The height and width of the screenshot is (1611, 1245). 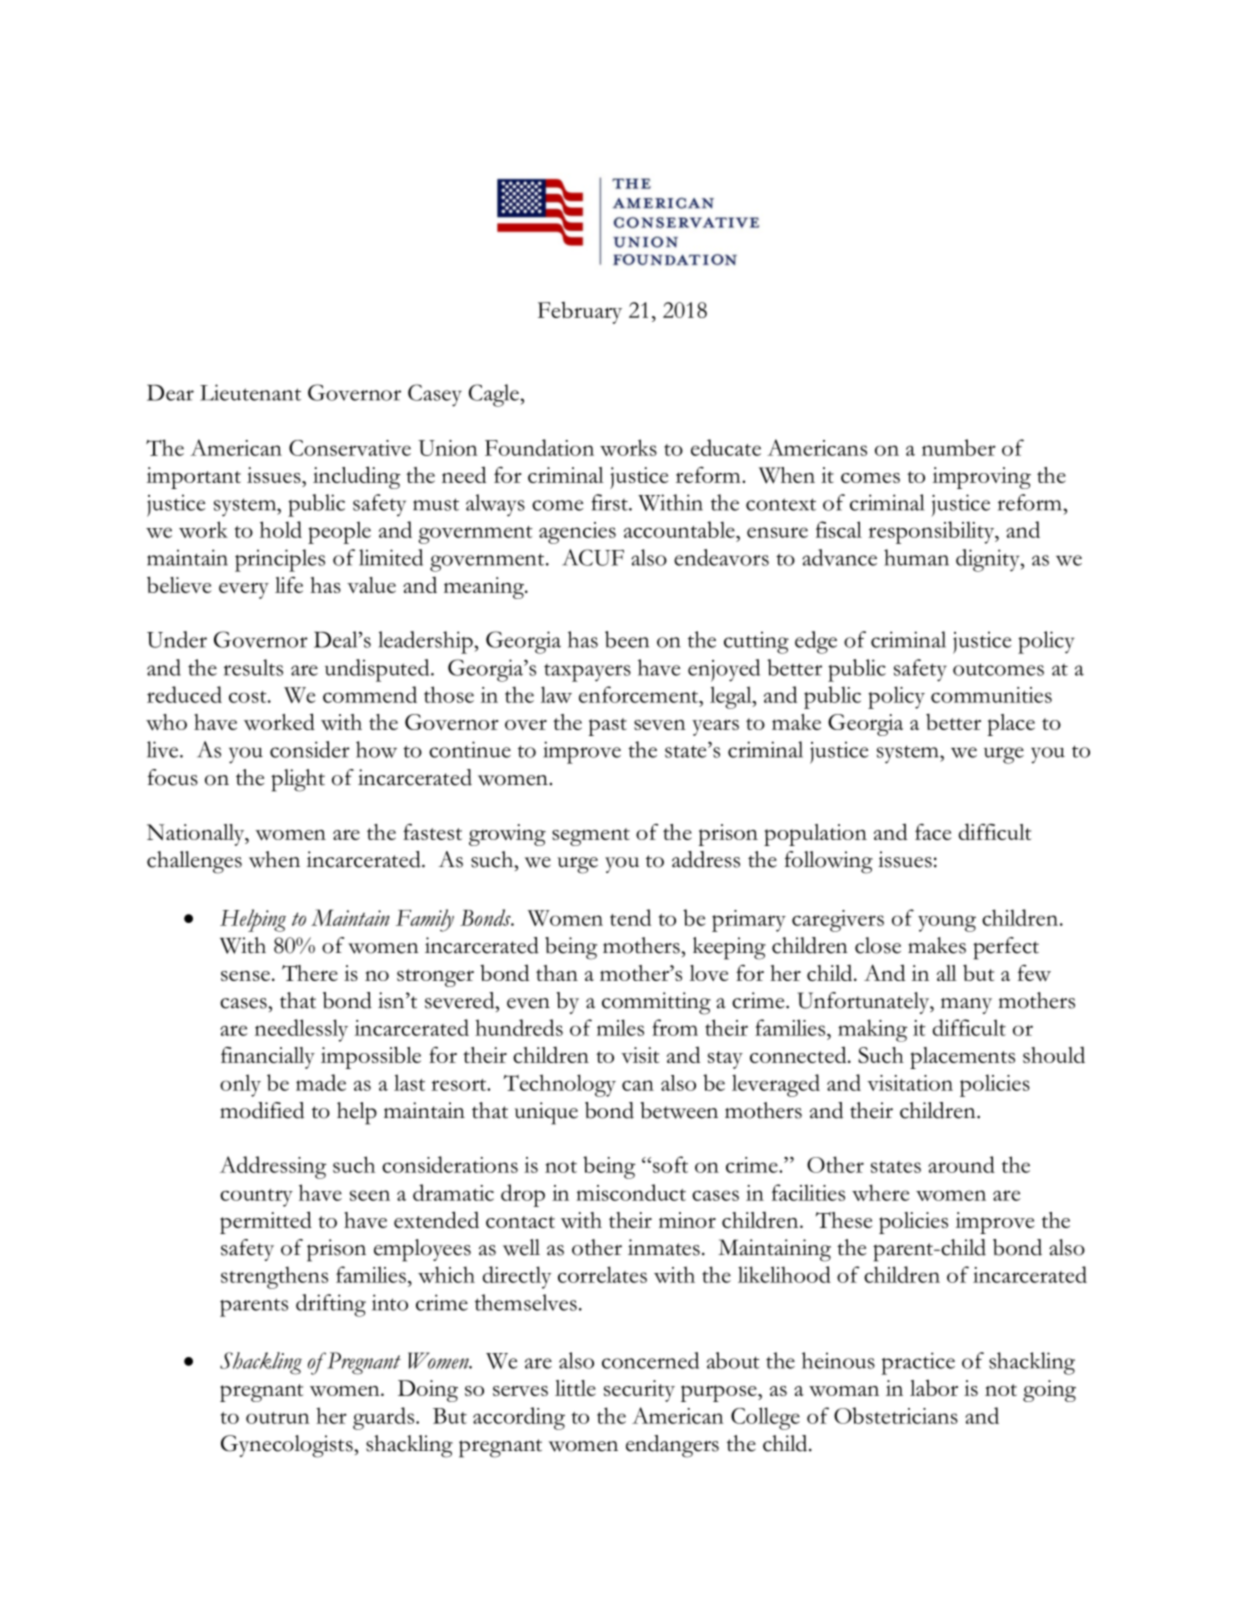 What do you see at coordinates (250, 392) in the screenshot?
I see `Lieutenant` at bounding box center [250, 392].
